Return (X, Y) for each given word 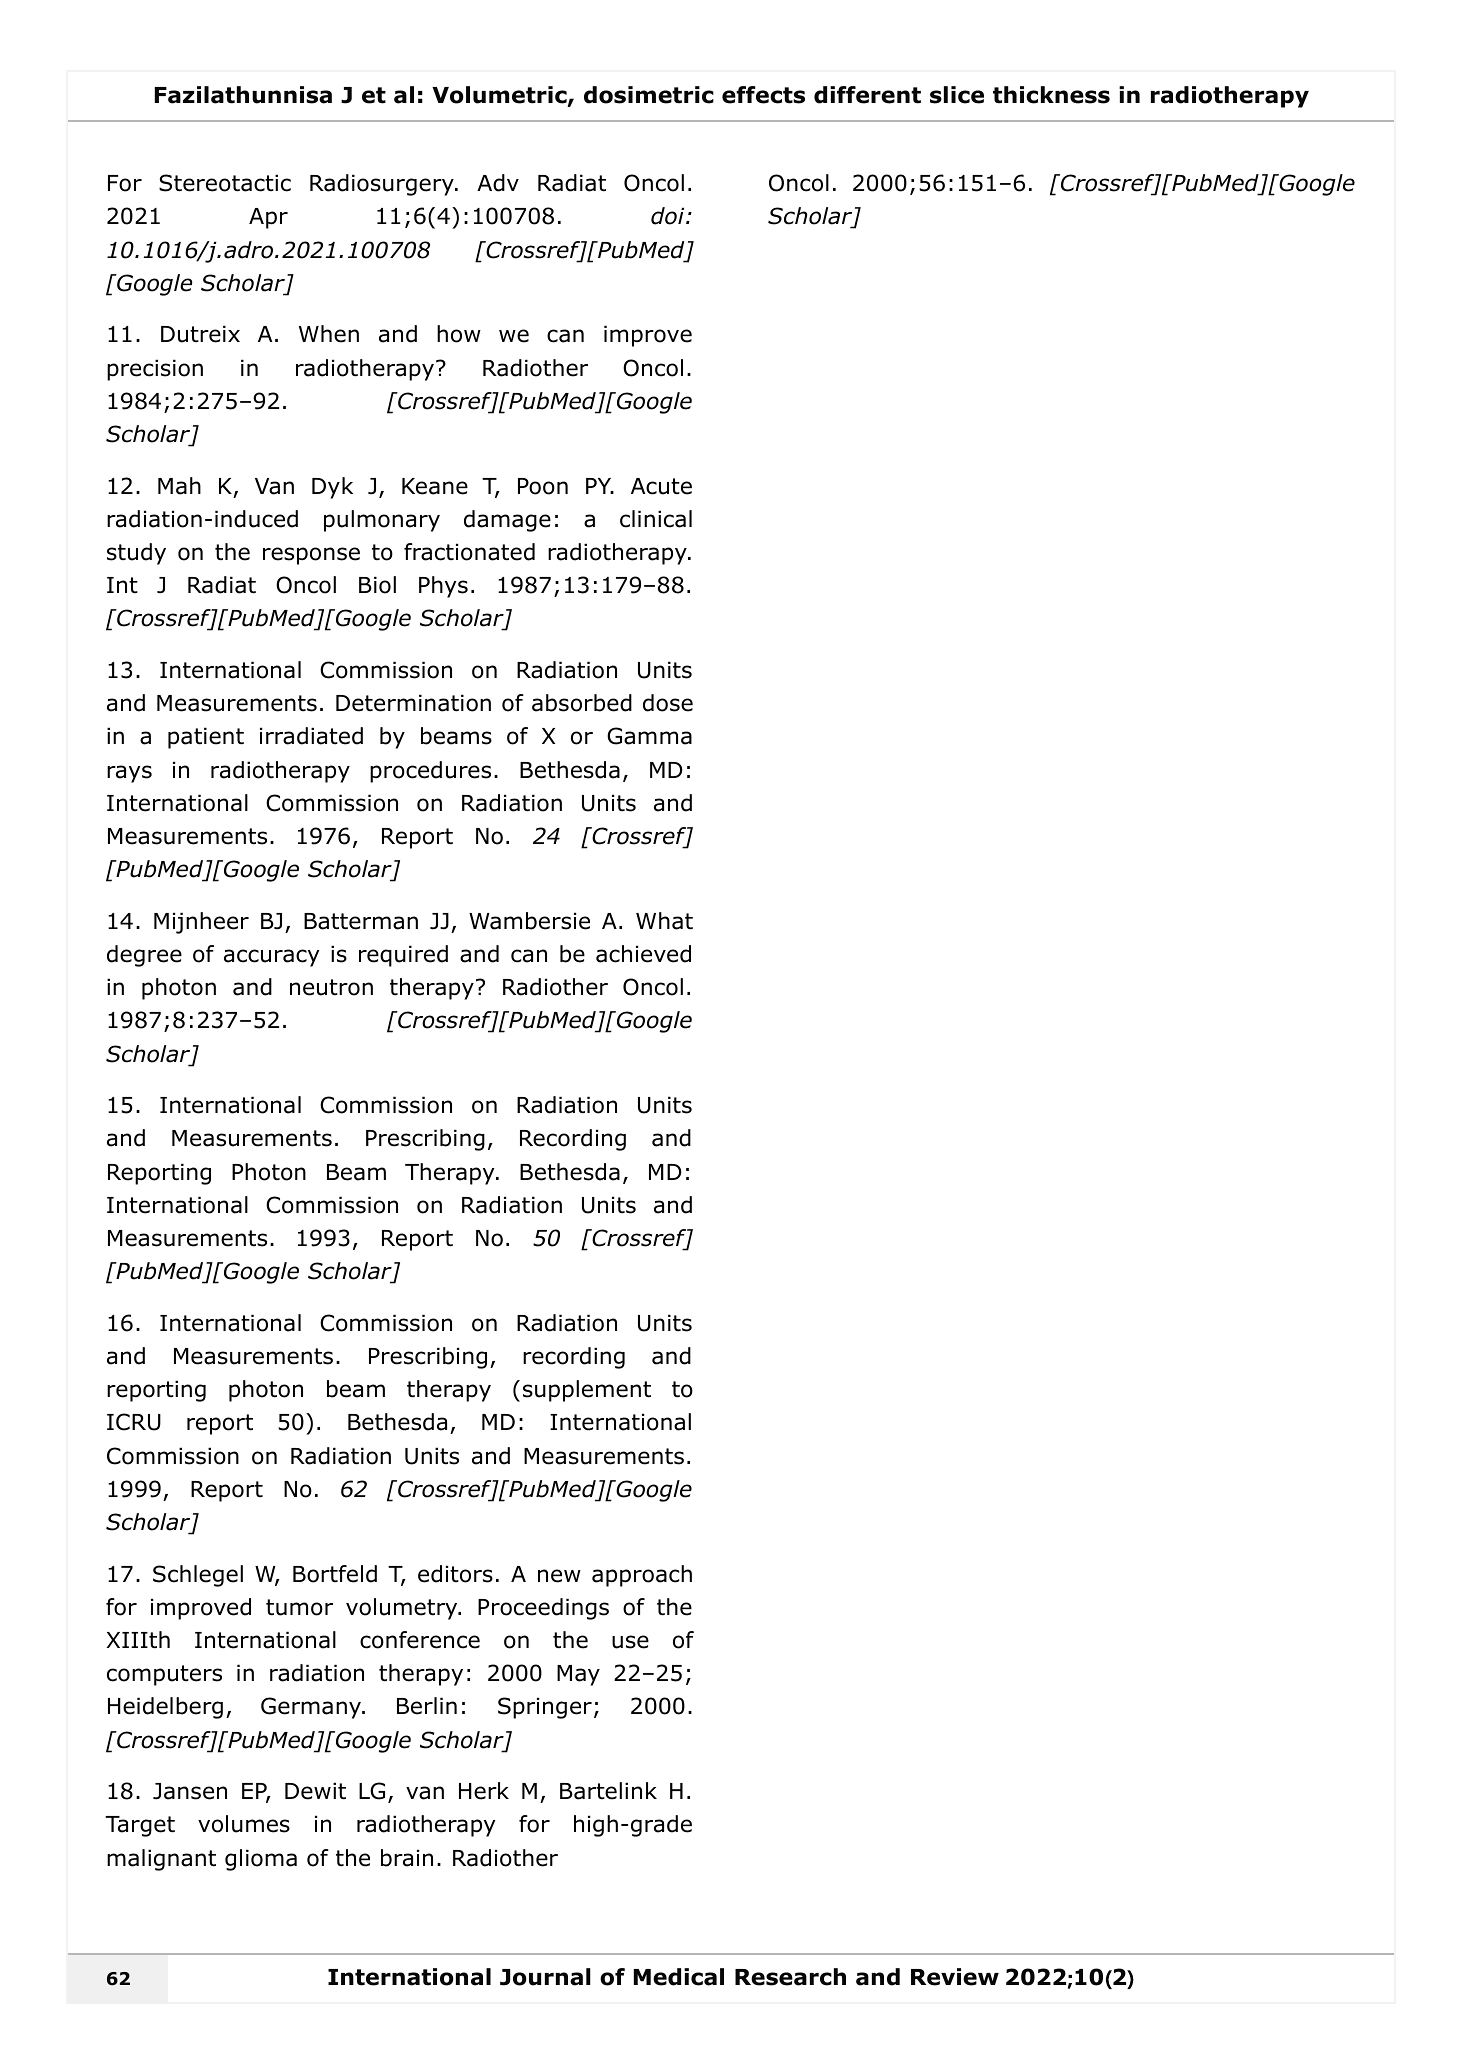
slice (957, 95)
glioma (261, 1860)
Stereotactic (225, 183)
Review (955, 1977)
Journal (545, 1977)
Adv (498, 183)
